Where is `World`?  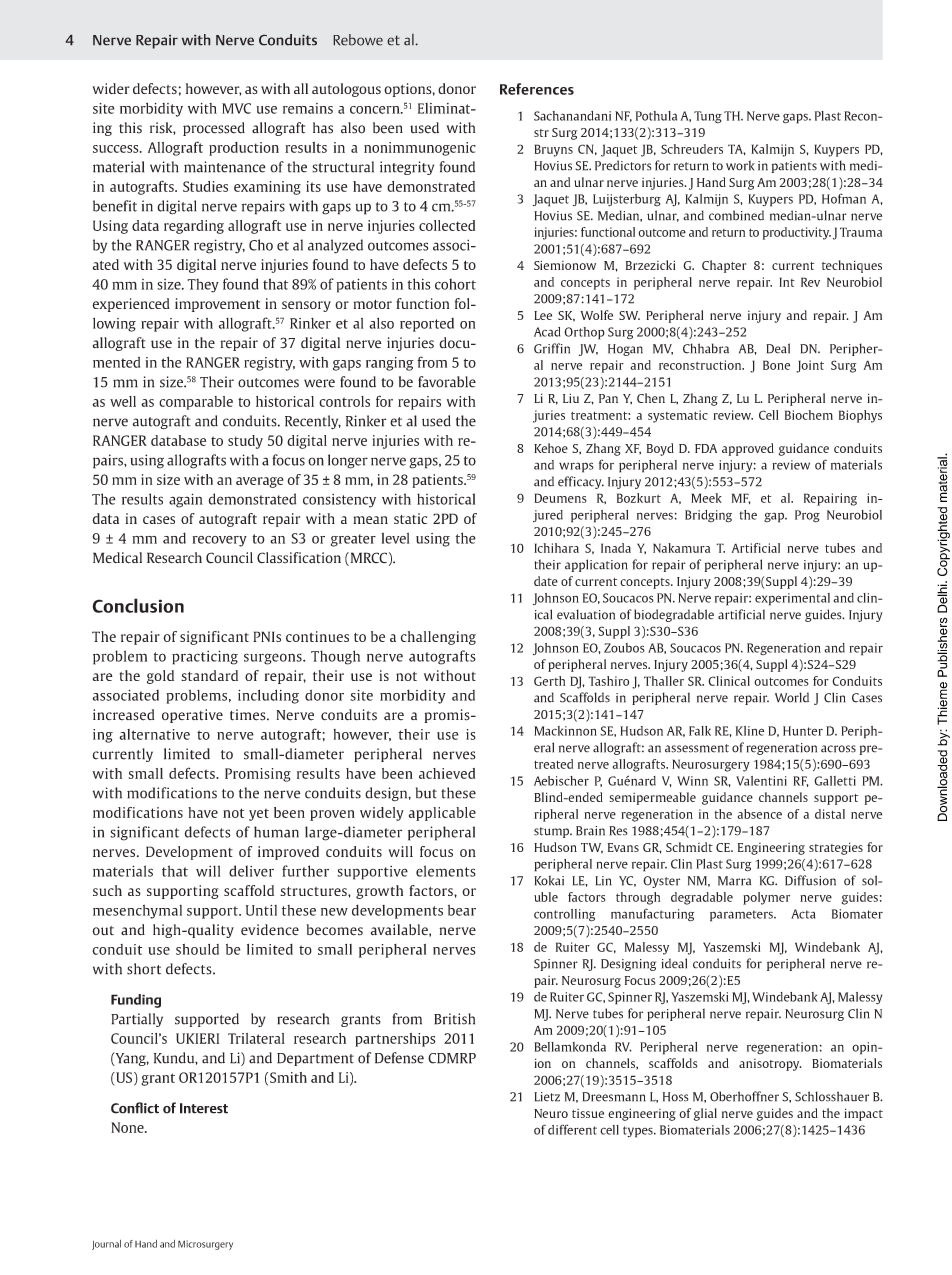 World is located at coordinates (792, 697).
